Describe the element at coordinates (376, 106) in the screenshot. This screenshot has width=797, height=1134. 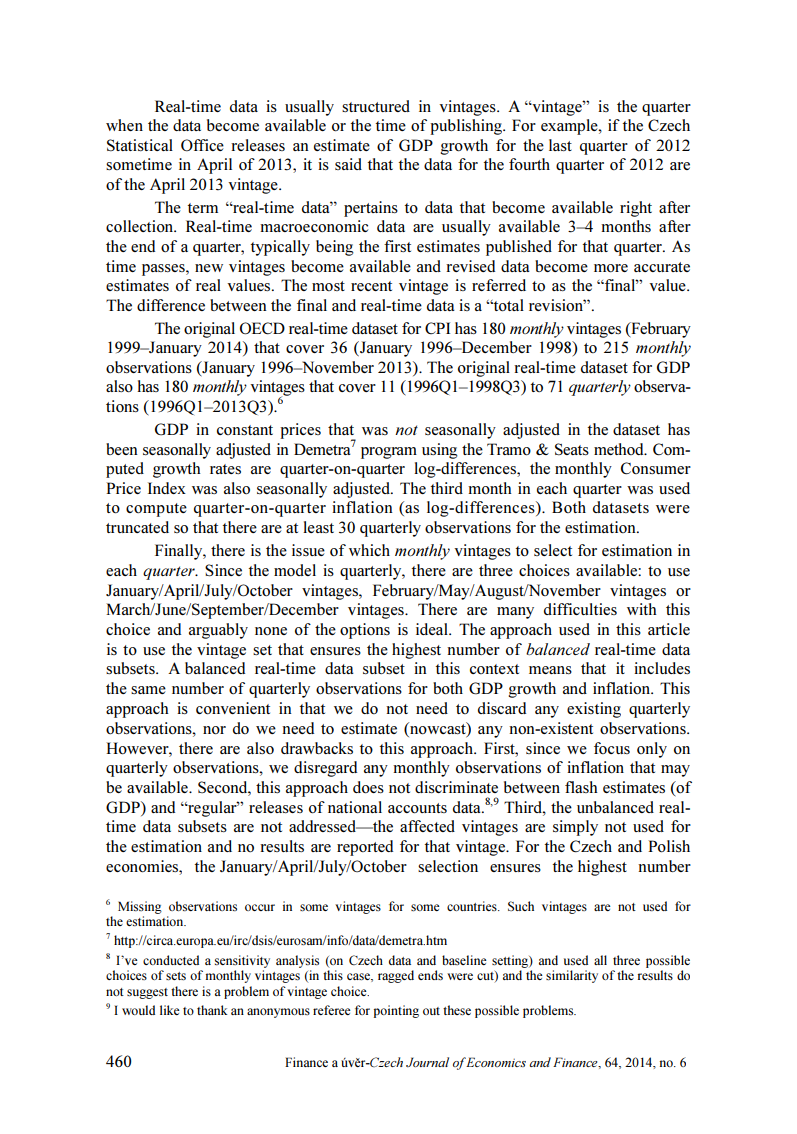
I see `structured` at that location.
